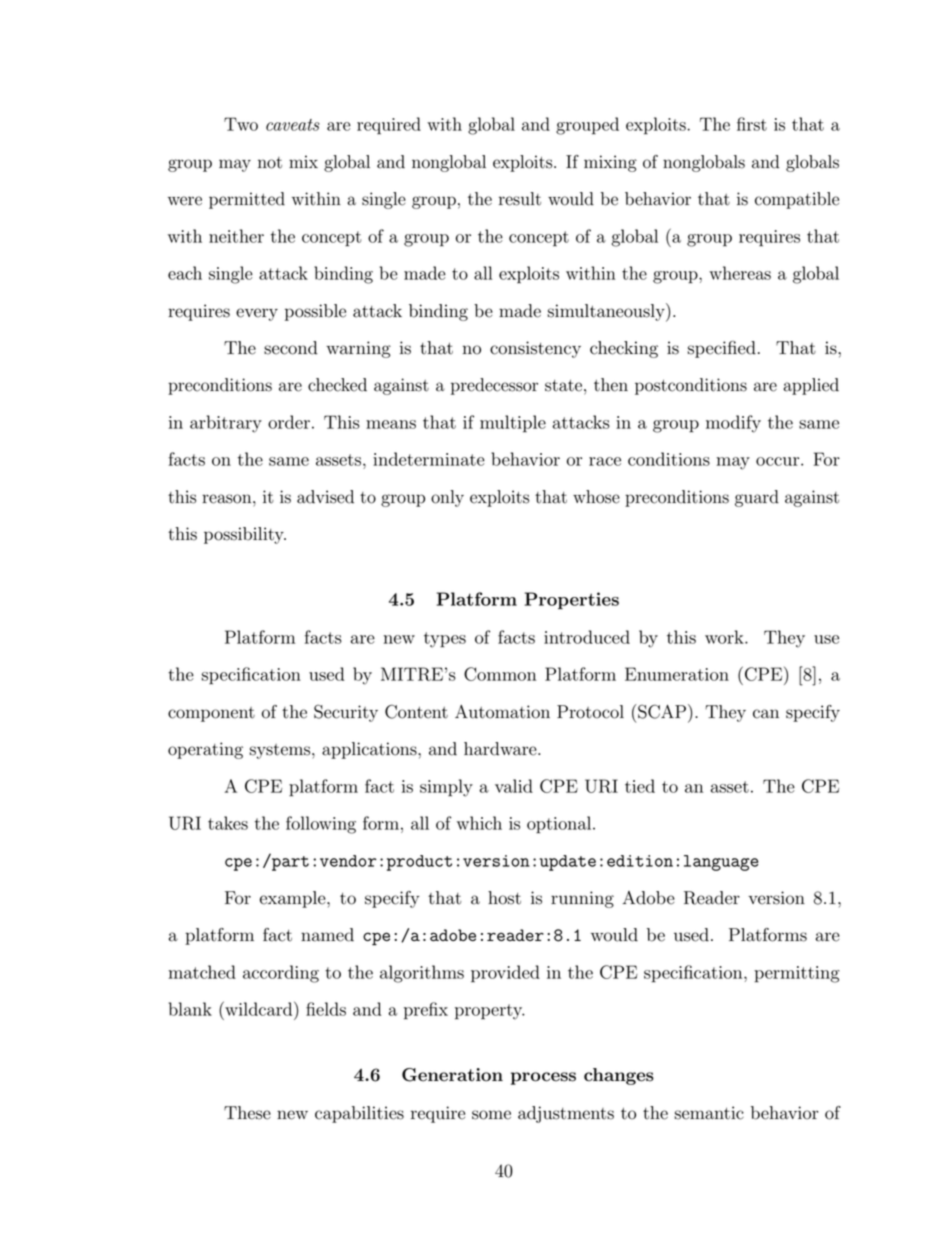  I want to click on These, so click(247, 1113).
